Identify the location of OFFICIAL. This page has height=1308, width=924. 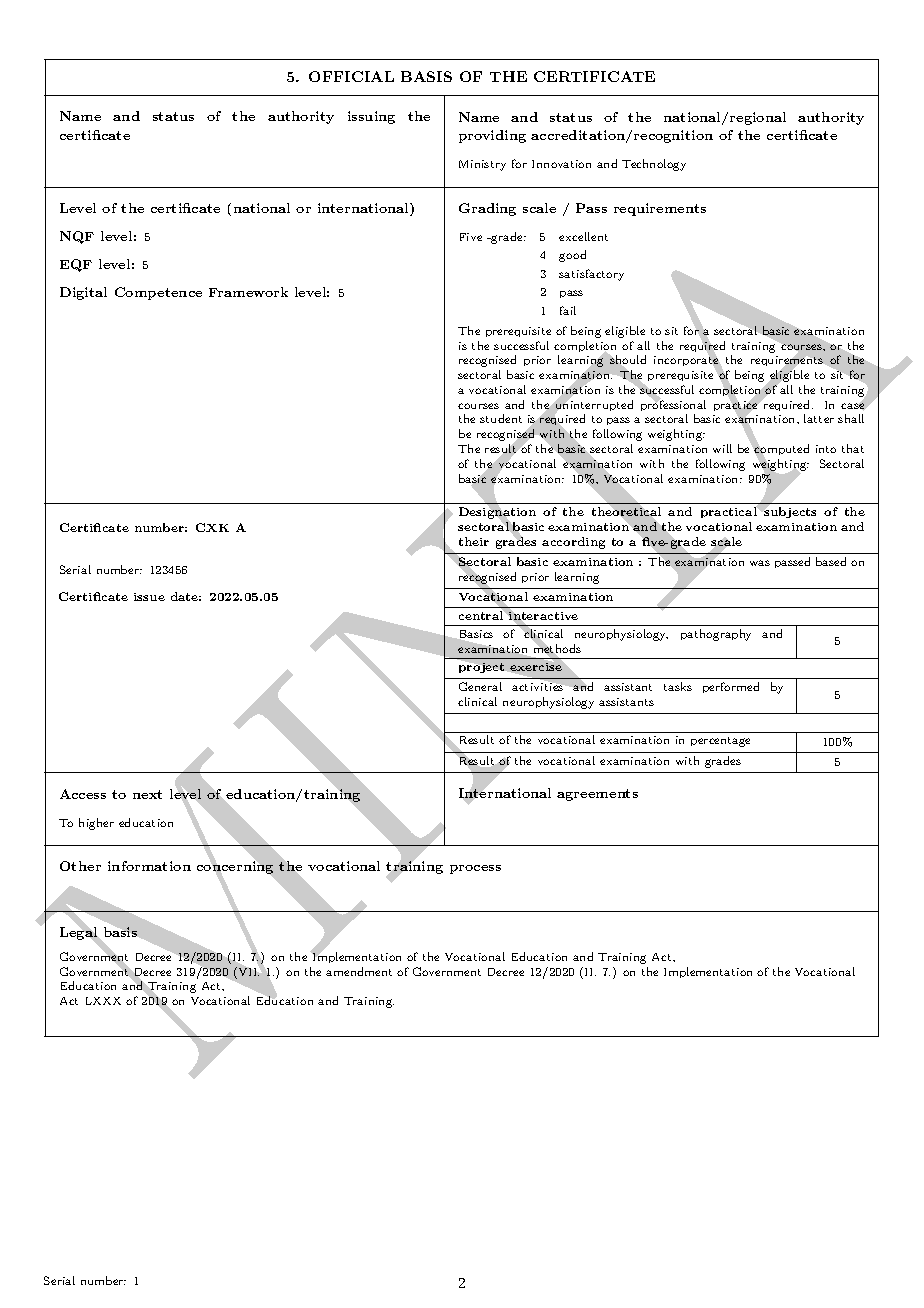
(351, 76).
